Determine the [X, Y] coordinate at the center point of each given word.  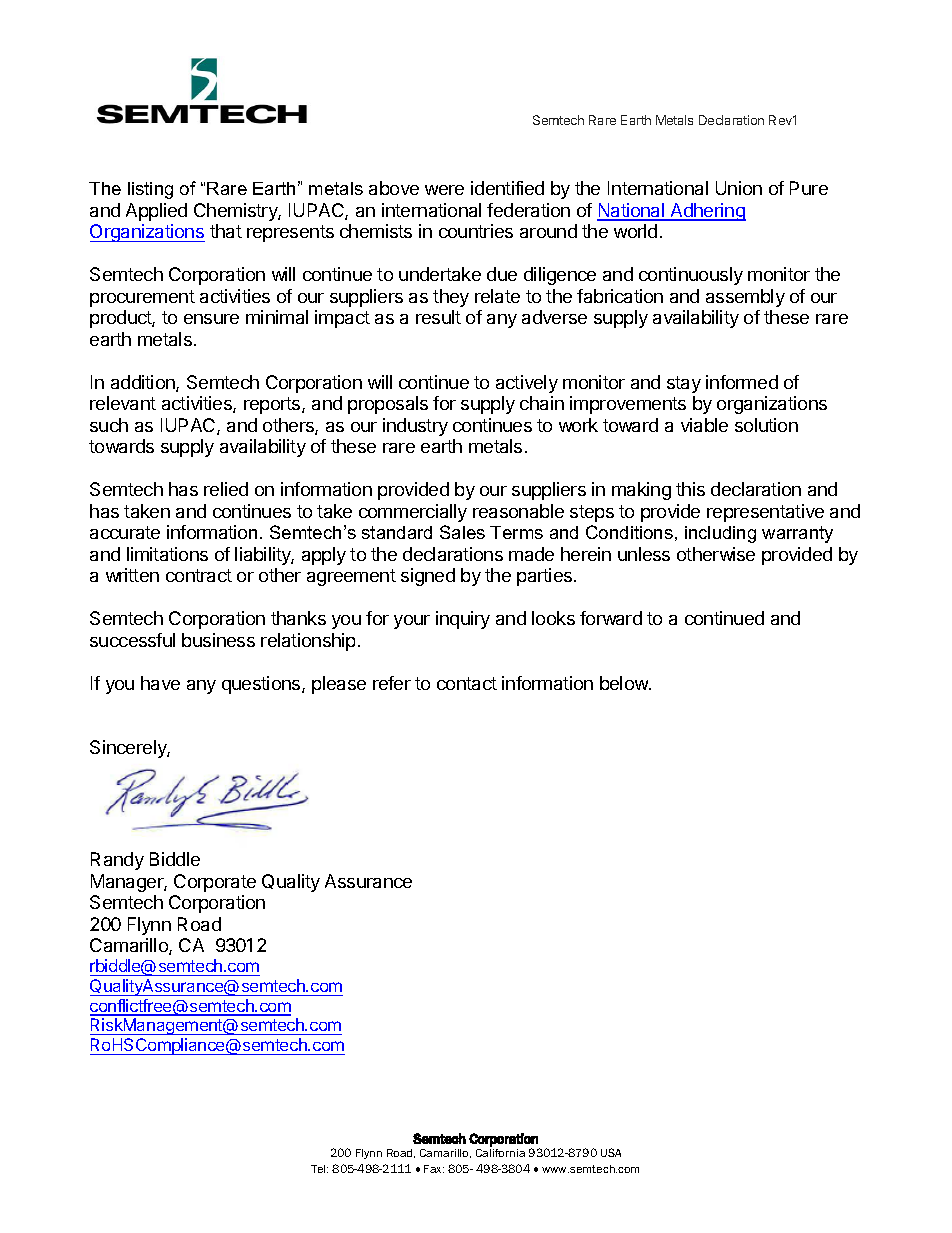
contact [467, 683]
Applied [156, 212]
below [625, 683]
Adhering [707, 212]
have [160, 683]
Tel [319, 1169]
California [500, 1153]
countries [476, 231]
